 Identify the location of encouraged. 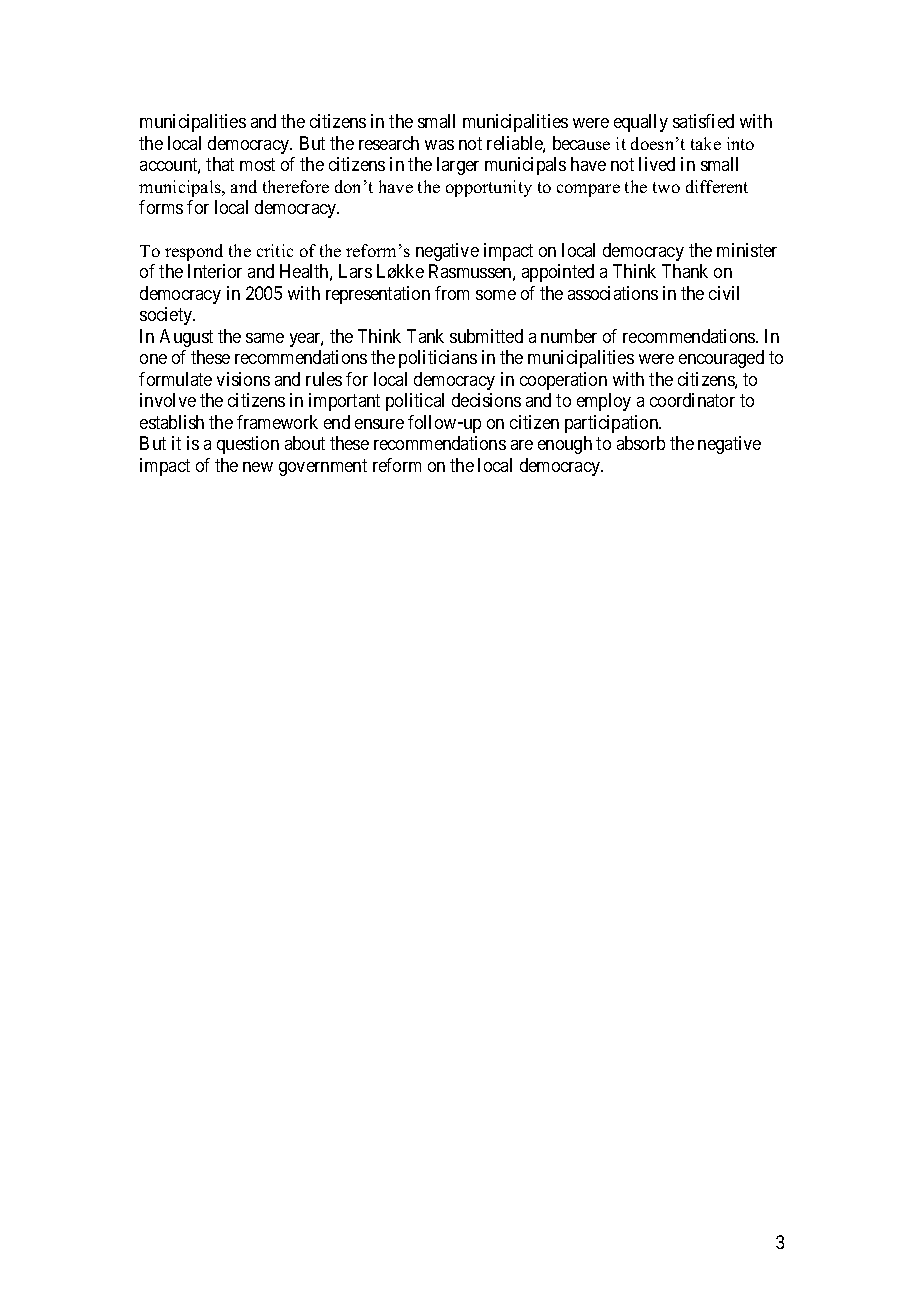
(721, 359).
